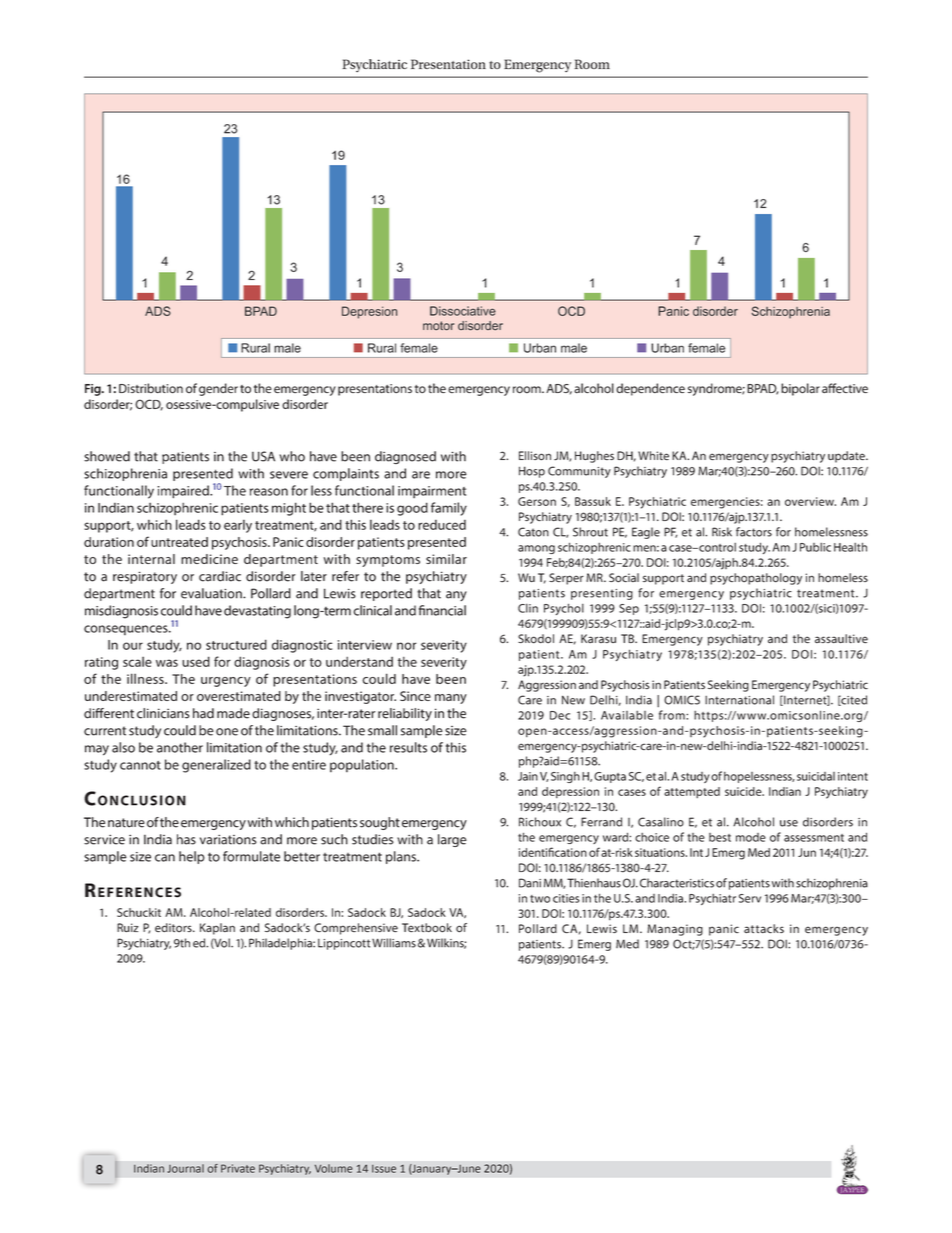 The width and height of the page is (952, 1233). I want to click on Ellison, so click(535, 456).
